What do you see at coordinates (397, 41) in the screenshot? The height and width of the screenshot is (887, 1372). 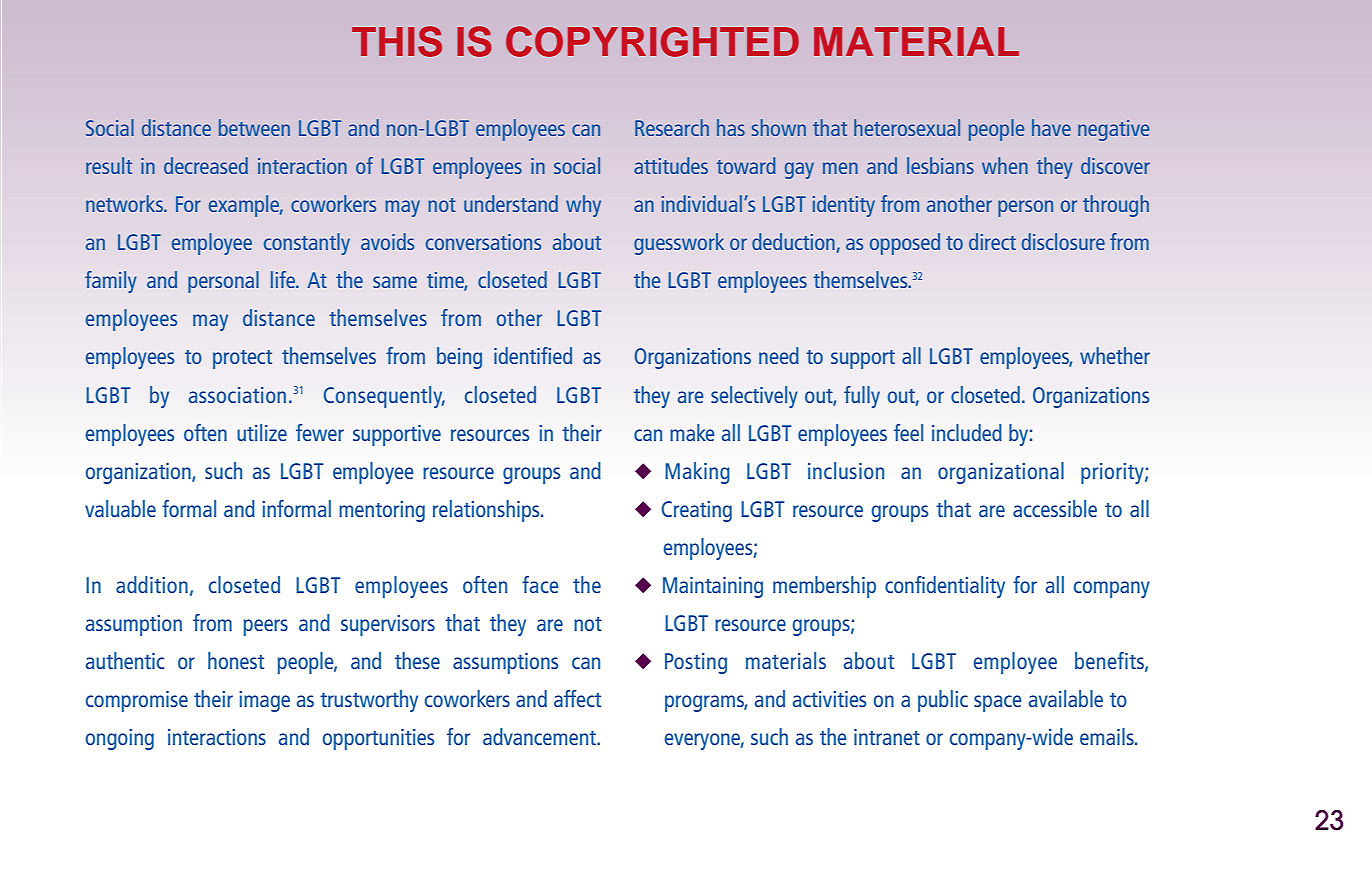 I see `THIS` at bounding box center [397, 41].
